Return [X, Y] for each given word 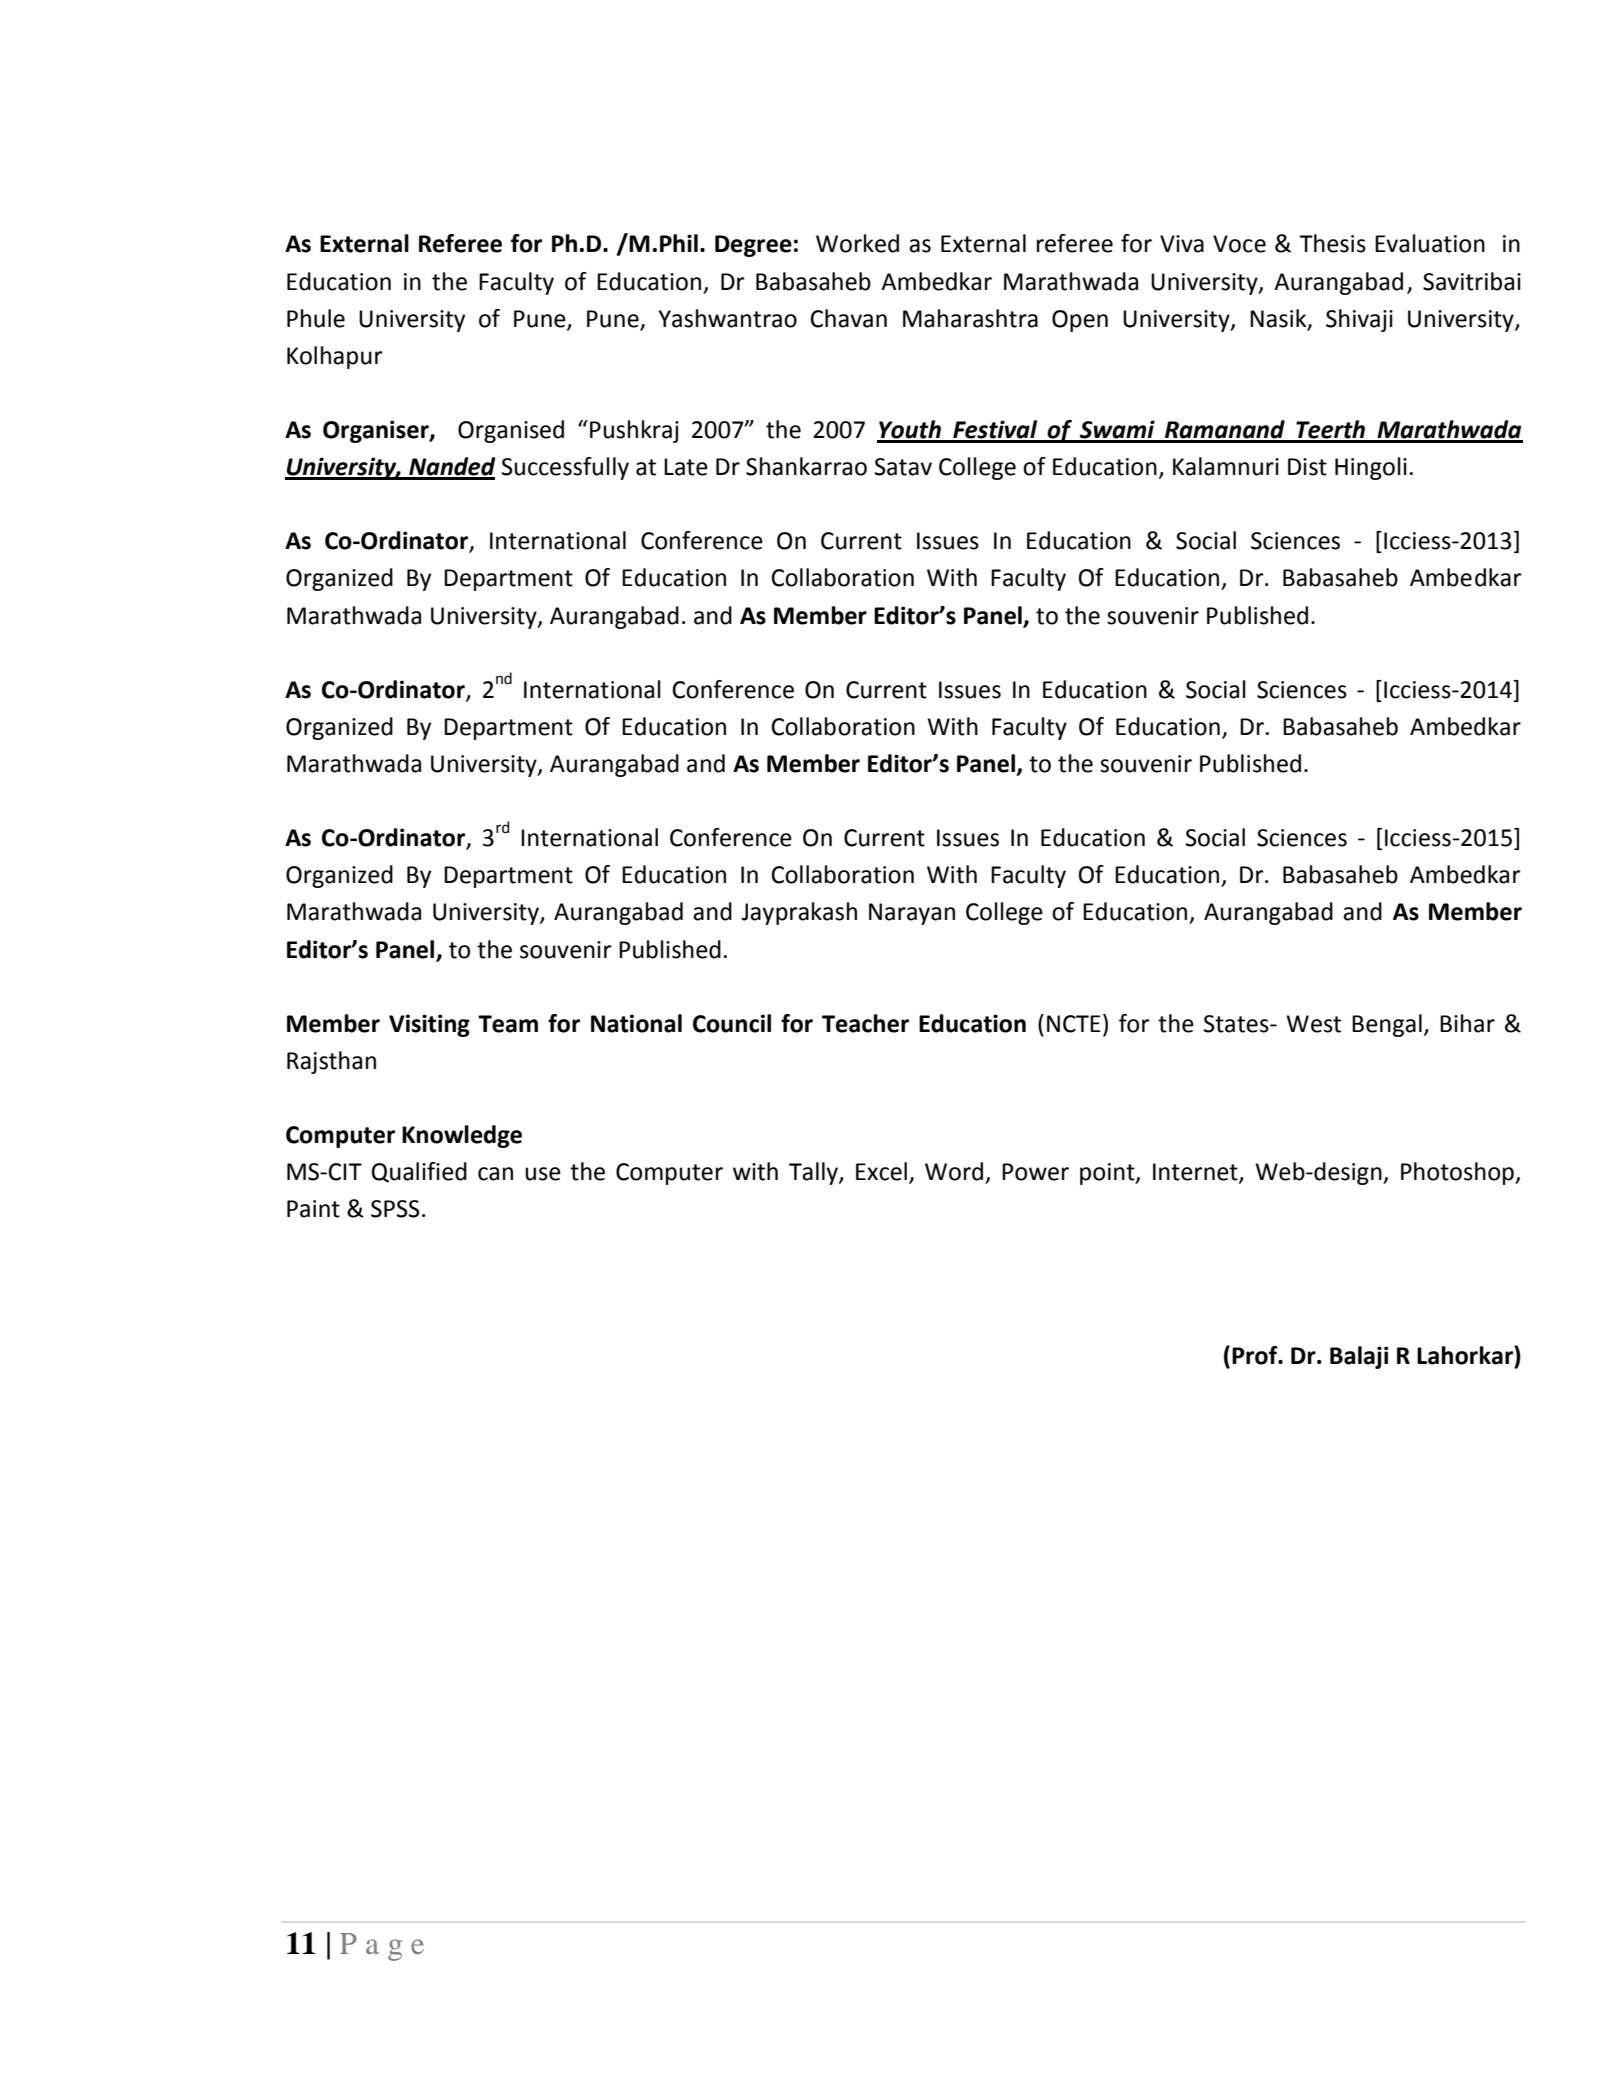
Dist [1307, 467]
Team [508, 1024]
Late [686, 467]
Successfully [565, 468]
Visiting [429, 1025]
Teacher [865, 1023]
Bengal [1387, 1025]
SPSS [395, 1209]
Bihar [1467, 1023]
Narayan [912, 914]
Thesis [1332, 243]
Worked [857, 243]
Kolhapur [334, 357]
